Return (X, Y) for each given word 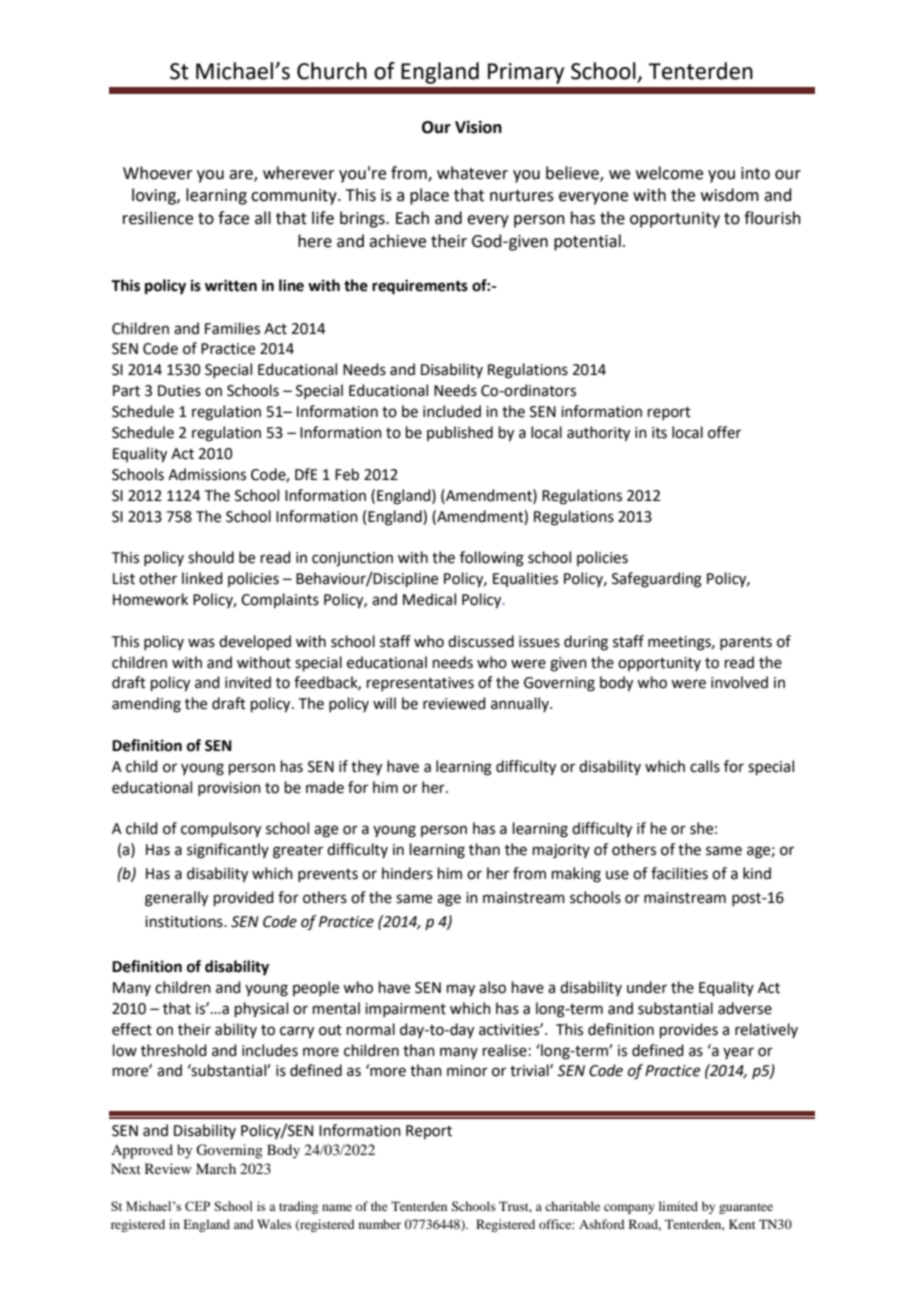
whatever (472, 173)
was (201, 643)
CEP (197, 1206)
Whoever (158, 173)
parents (746, 643)
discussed (481, 641)
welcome (669, 173)
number (380, 1224)
